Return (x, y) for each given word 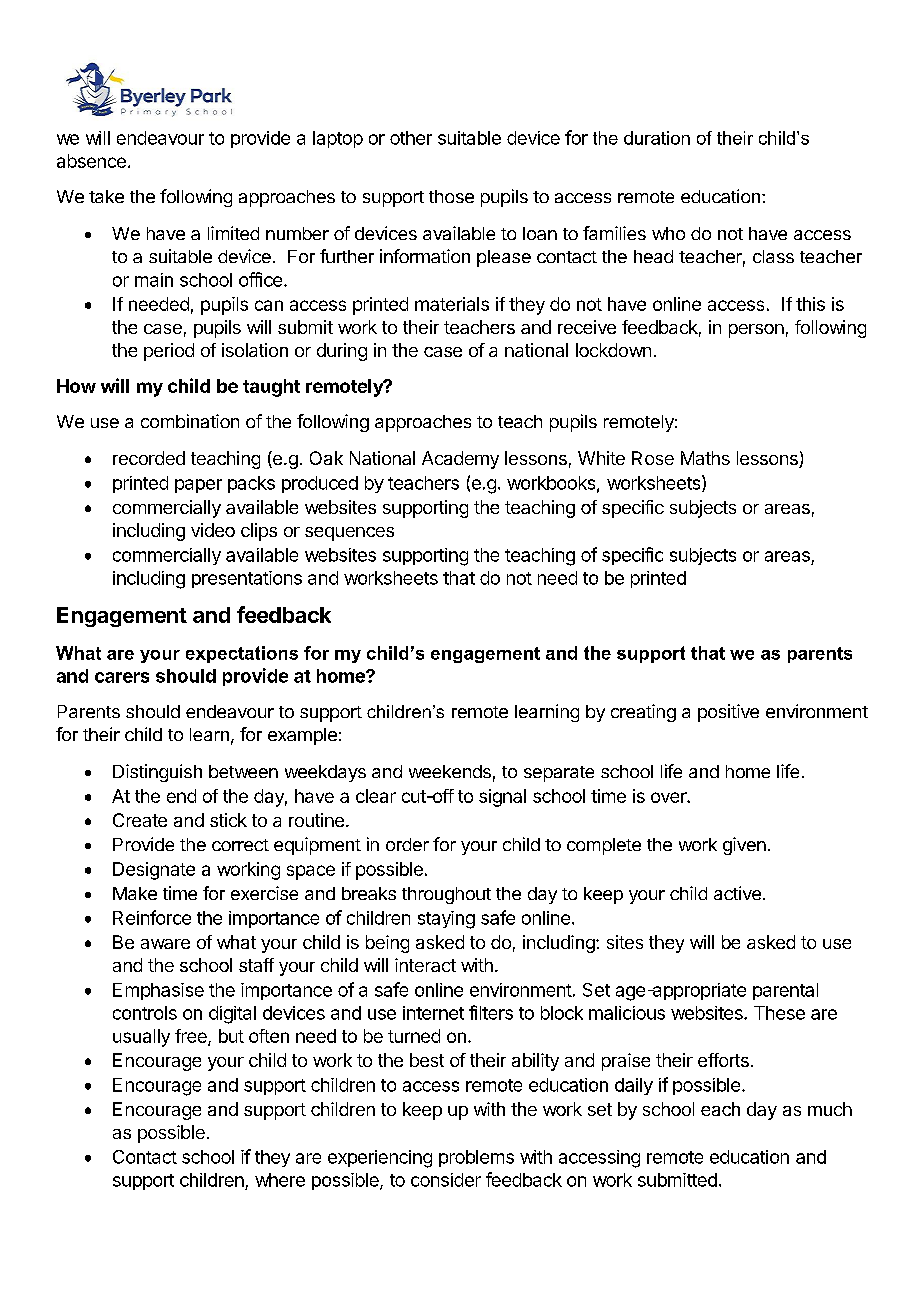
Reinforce (152, 917)
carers (122, 677)
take (106, 196)
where (280, 1180)
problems (476, 1158)
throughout (446, 895)
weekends (450, 771)
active (737, 893)
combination (190, 421)
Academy (460, 460)
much (830, 1109)
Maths (705, 458)
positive (728, 713)
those (451, 196)
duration (657, 138)
